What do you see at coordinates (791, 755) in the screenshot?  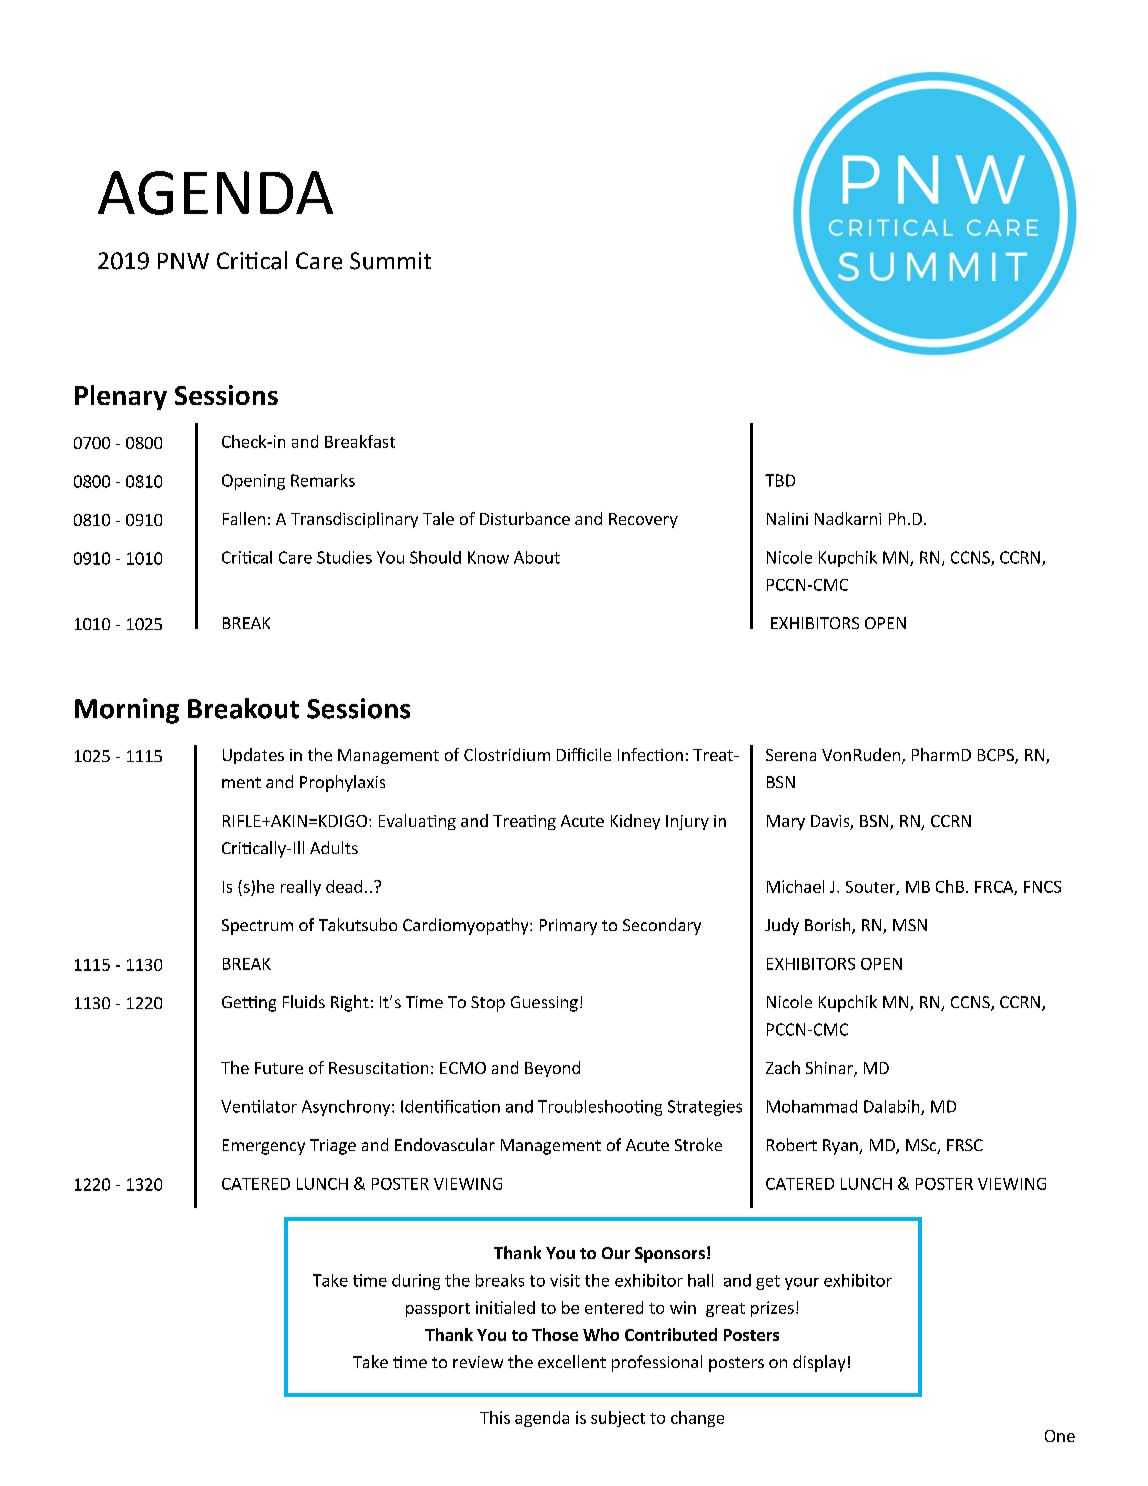 I see `Serena` at bounding box center [791, 755].
